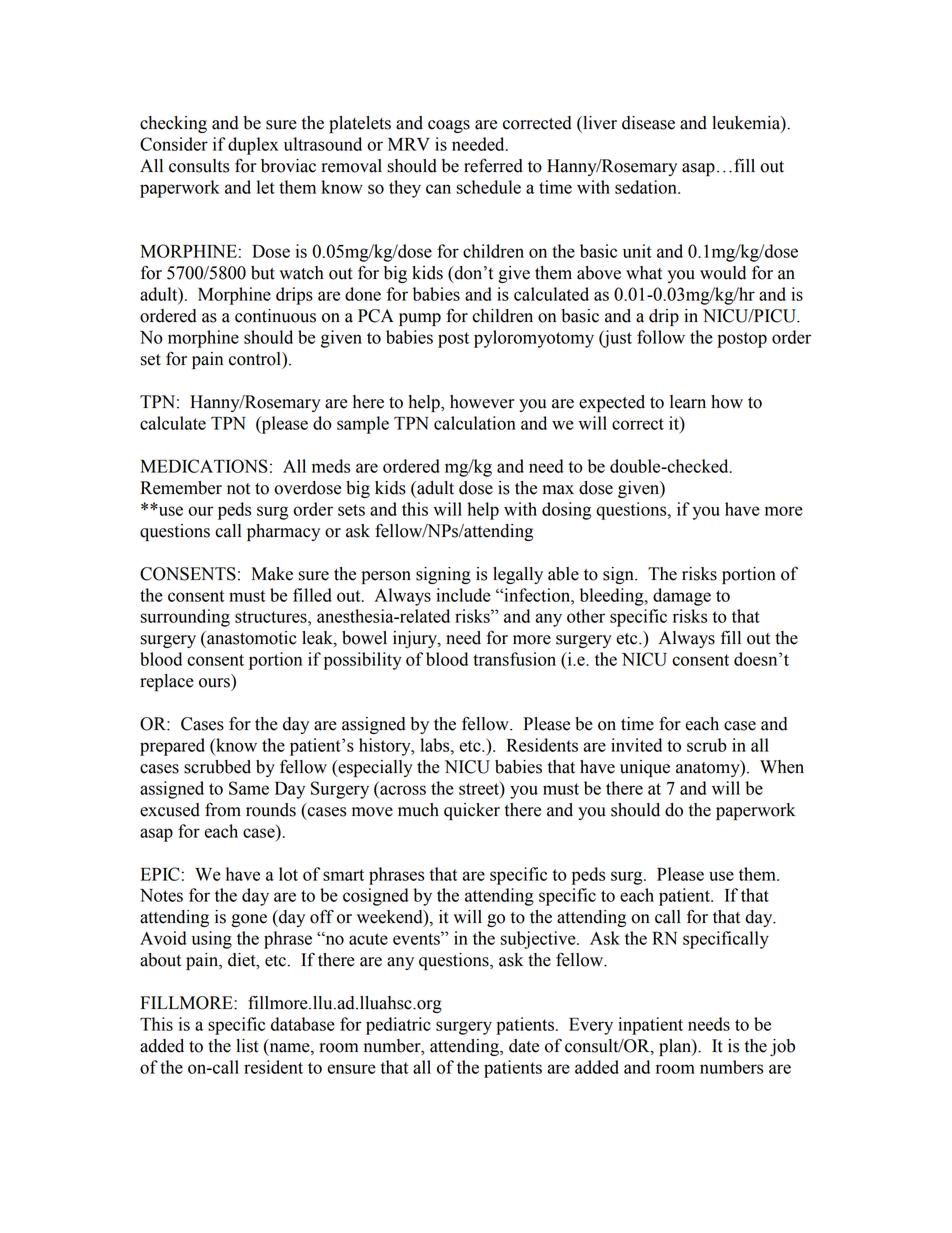 The width and height of the screenshot is (952, 1233). I want to click on date, so click(524, 1046).
